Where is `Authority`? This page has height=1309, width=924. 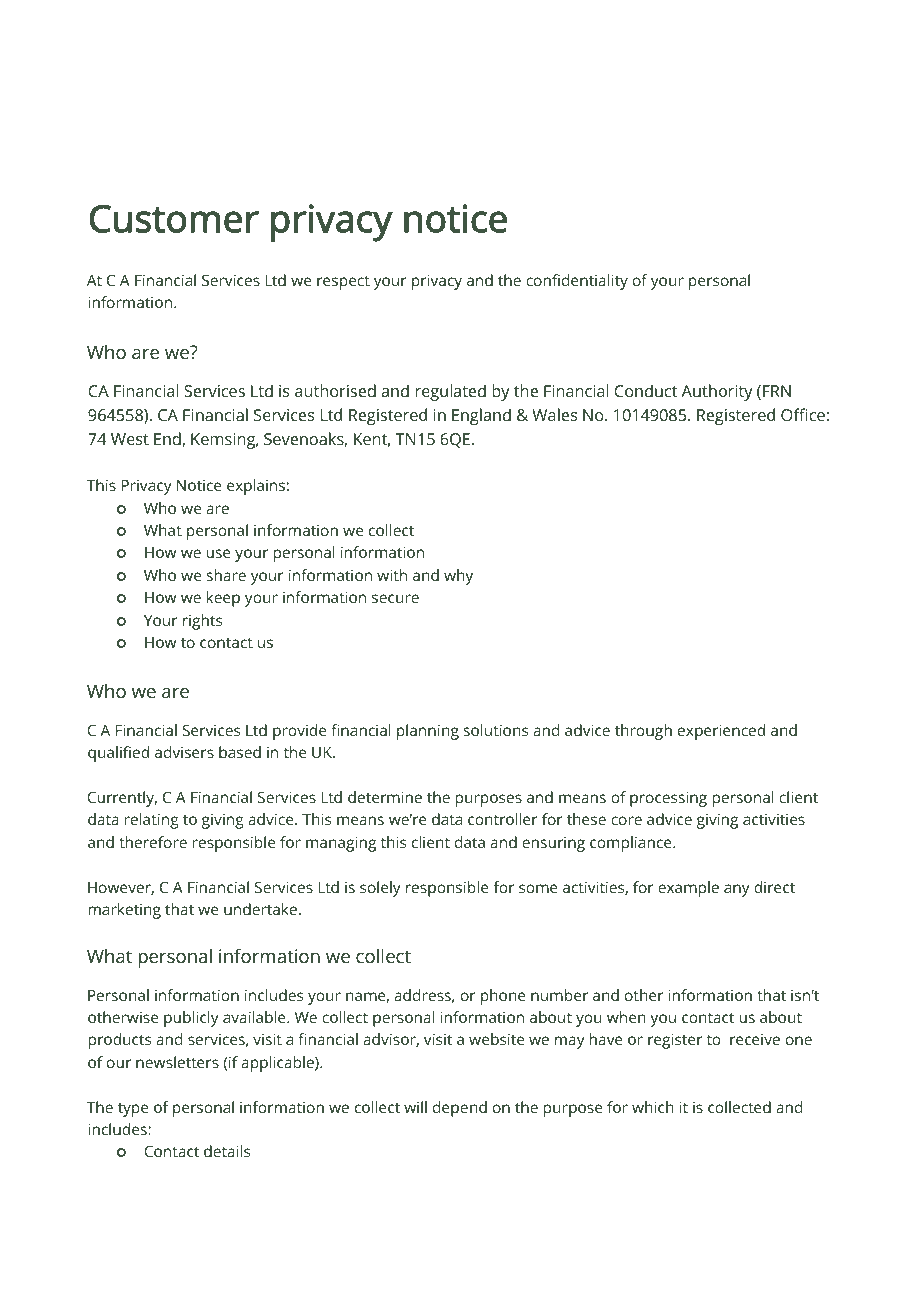
Authority is located at coordinates (717, 392).
